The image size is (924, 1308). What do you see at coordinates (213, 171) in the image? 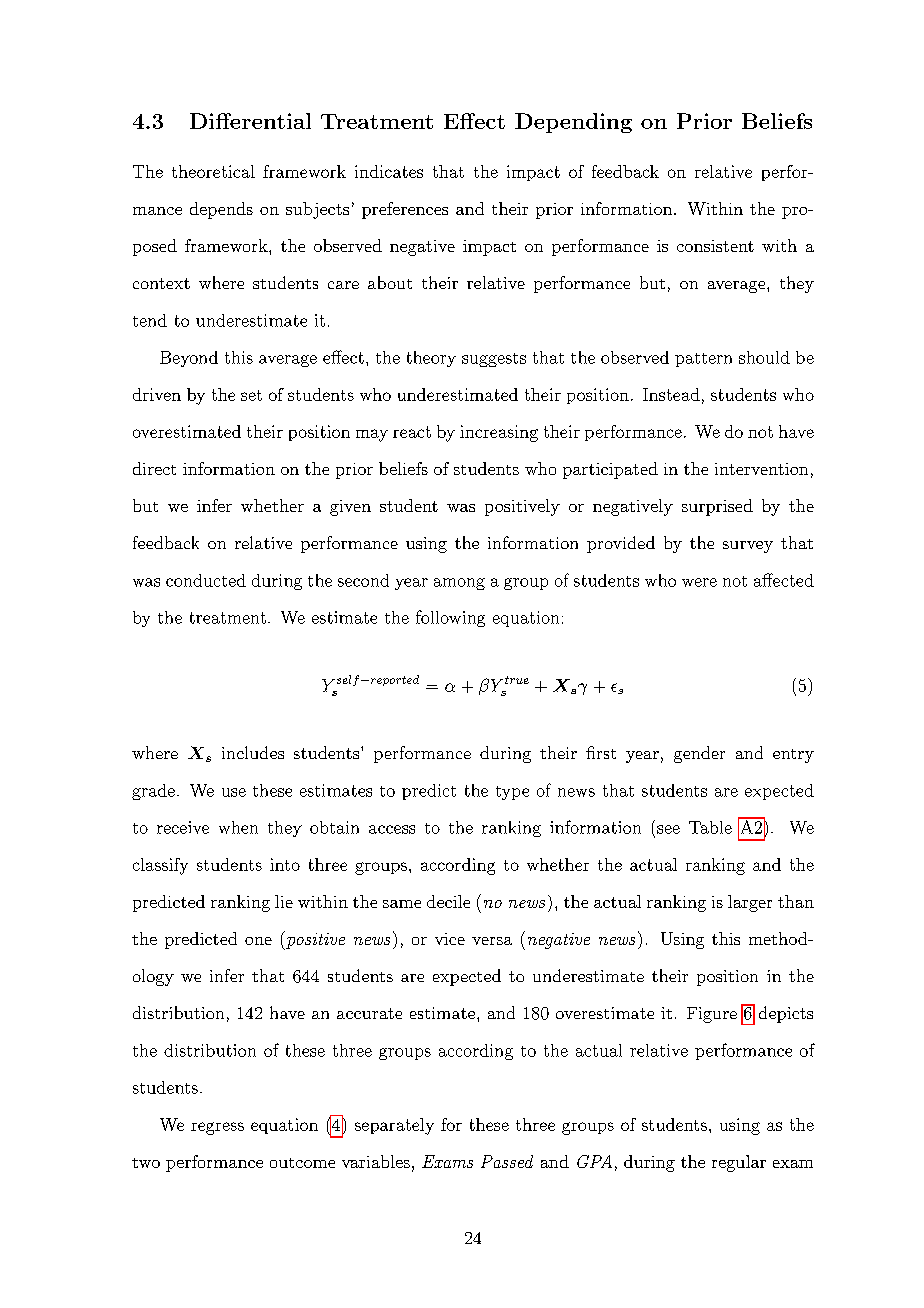
I see `theoretical` at bounding box center [213, 171].
